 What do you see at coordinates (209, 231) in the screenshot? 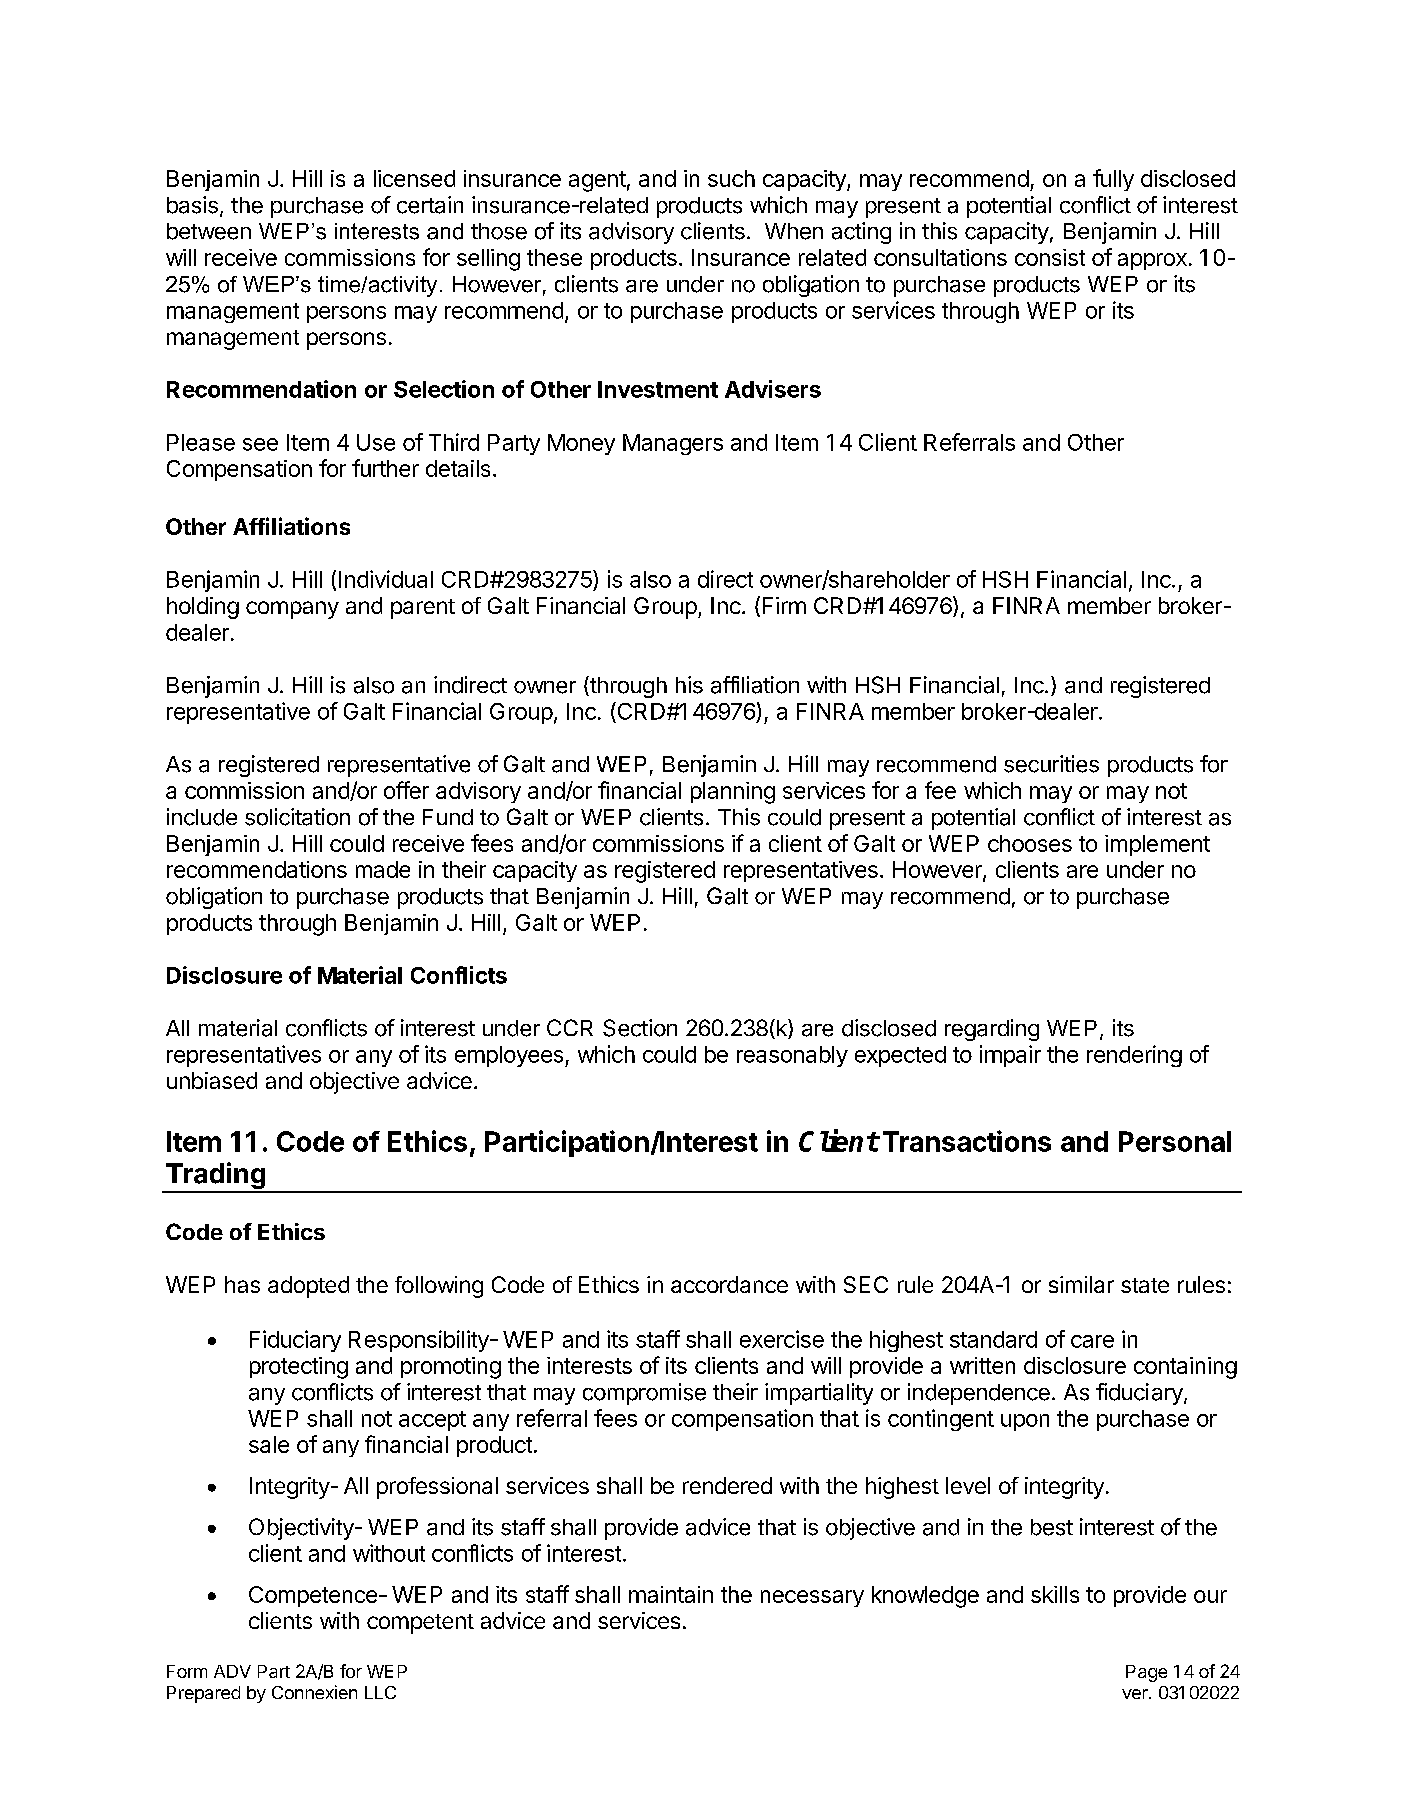
I see `between` at bounding box center [209, 231].
